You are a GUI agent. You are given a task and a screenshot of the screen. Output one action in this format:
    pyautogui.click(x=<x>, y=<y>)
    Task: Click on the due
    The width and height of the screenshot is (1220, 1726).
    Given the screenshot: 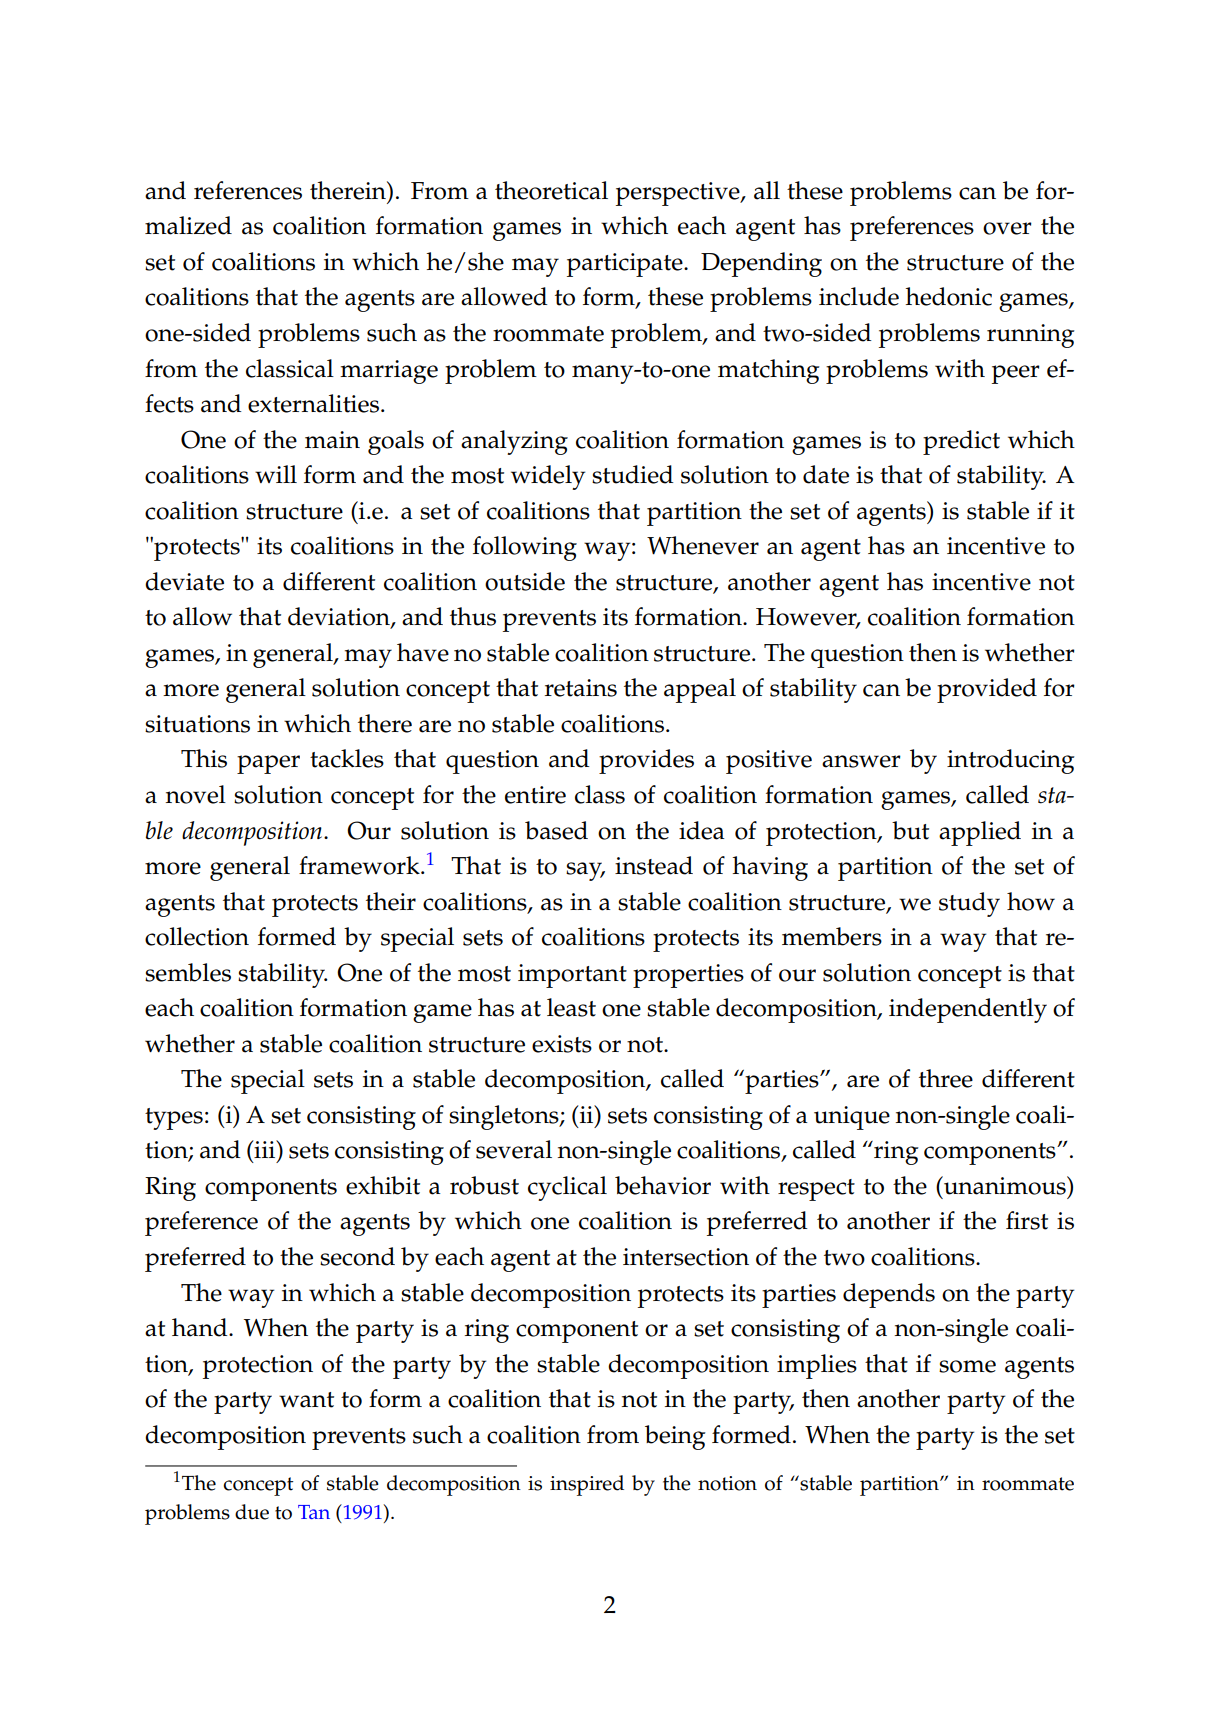 What is the action you would take?
    pyautogui.click(x=252, y=1512)
